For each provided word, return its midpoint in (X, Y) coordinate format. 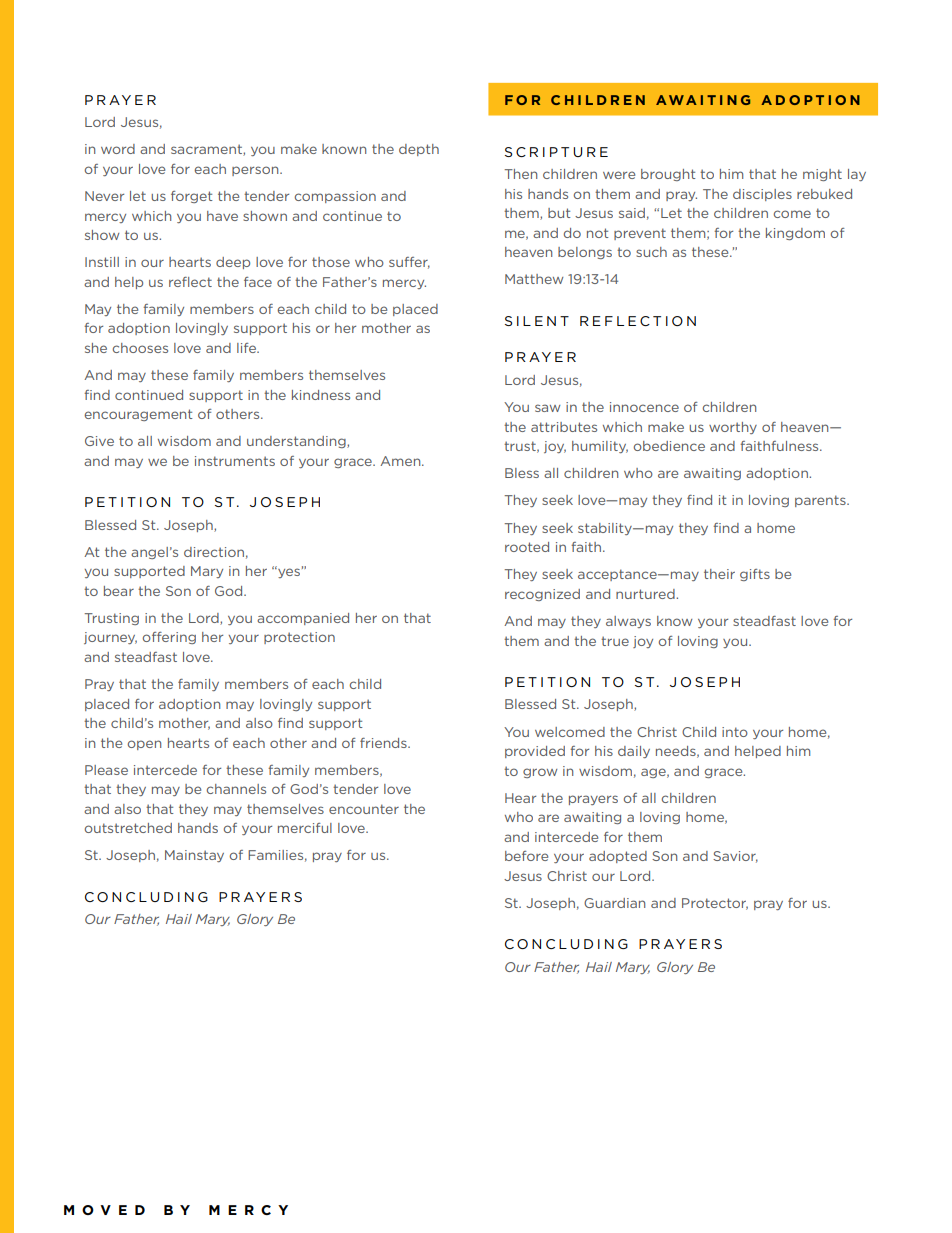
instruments (235, 461)
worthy (733, 428)
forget (191, 197)
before (526, 856)
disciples (762, 195)
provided (535, 752)
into (735, 732)
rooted (527, 547)
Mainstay (194, 856)
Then (520, 174)
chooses (140, 348)
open (144, 745)
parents (821, 501)
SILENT (537, 321)
